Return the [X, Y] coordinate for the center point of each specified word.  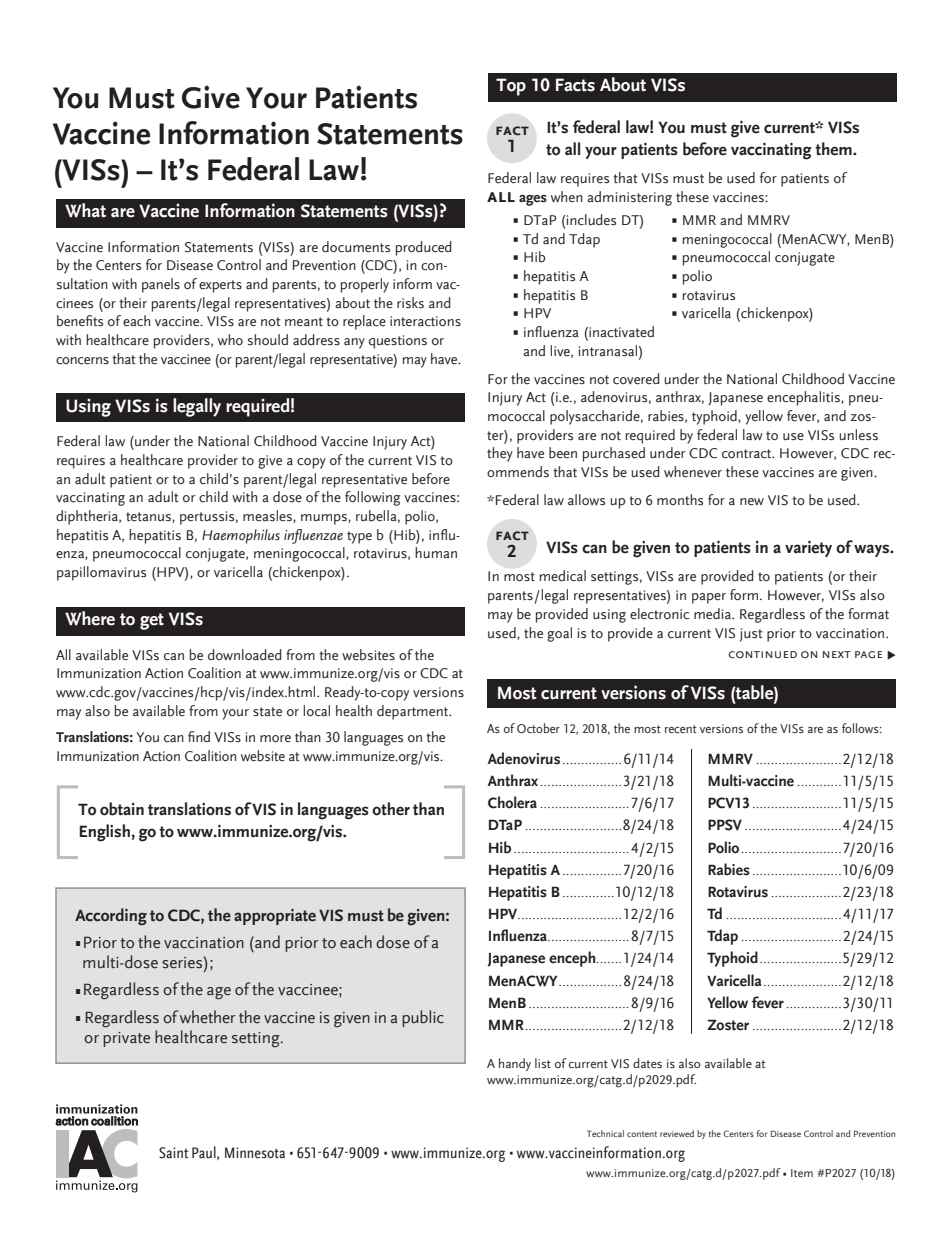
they [500, 454]
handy [515, 1064]
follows [861, 728]
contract [748, 454]
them [834, 149]
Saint [173, 1153]
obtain [122, 809]
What [85, 210]
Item [802, 1173]
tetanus [149, 517]
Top [511, 87]
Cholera [512, 802]
